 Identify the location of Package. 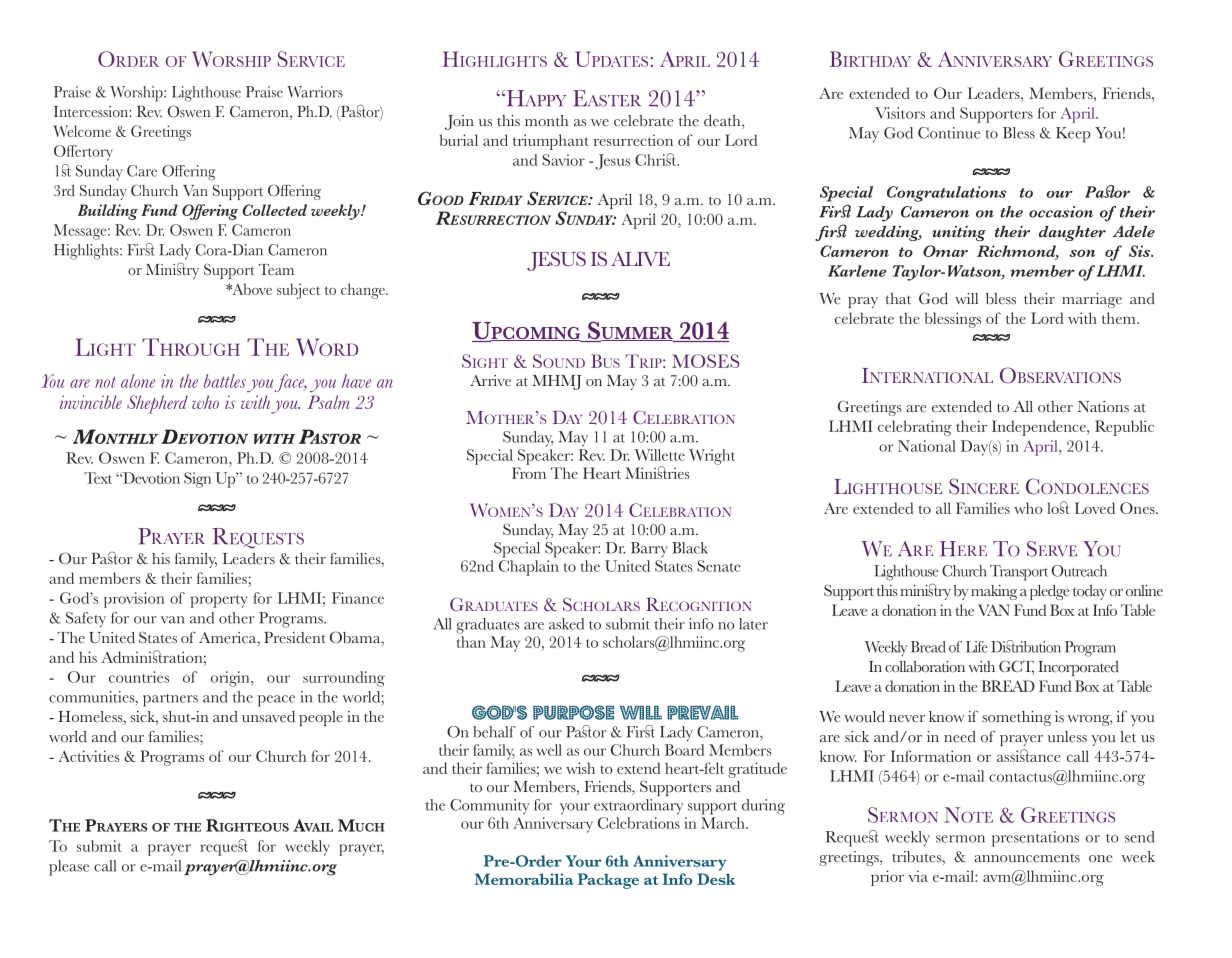
(608, 881).
